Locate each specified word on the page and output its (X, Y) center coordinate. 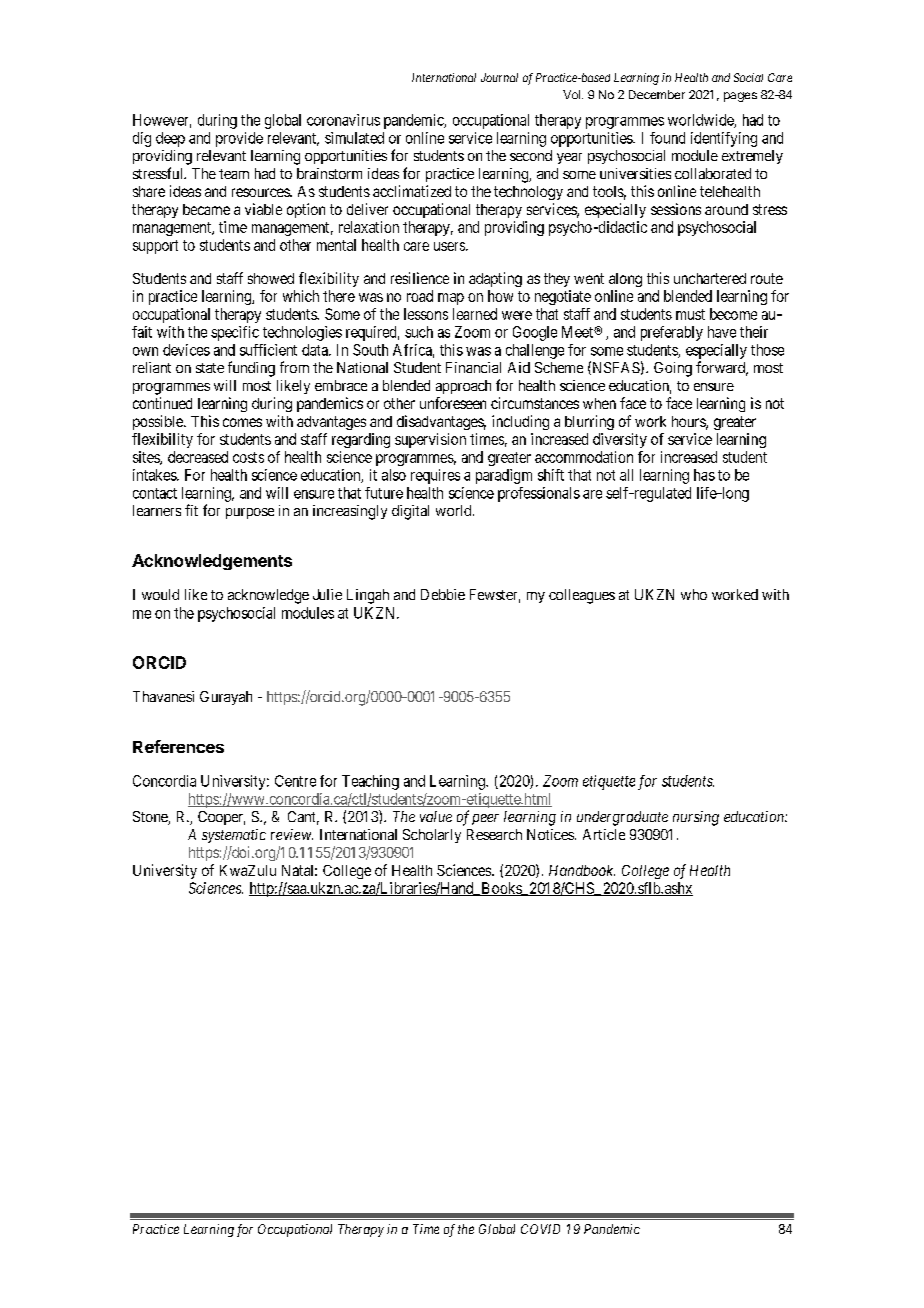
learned (475, 314)
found (667, 138)
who (694, 594)
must (690, 314)
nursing (696, 818)
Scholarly (432, 836)
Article (604, 834)
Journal (499, 77)
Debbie (443, 594)
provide (239, 139)
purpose (250, 513)
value (436, 816)
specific (235, 333)
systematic (234, 836)
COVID (540, 1229)
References (178, 746)
